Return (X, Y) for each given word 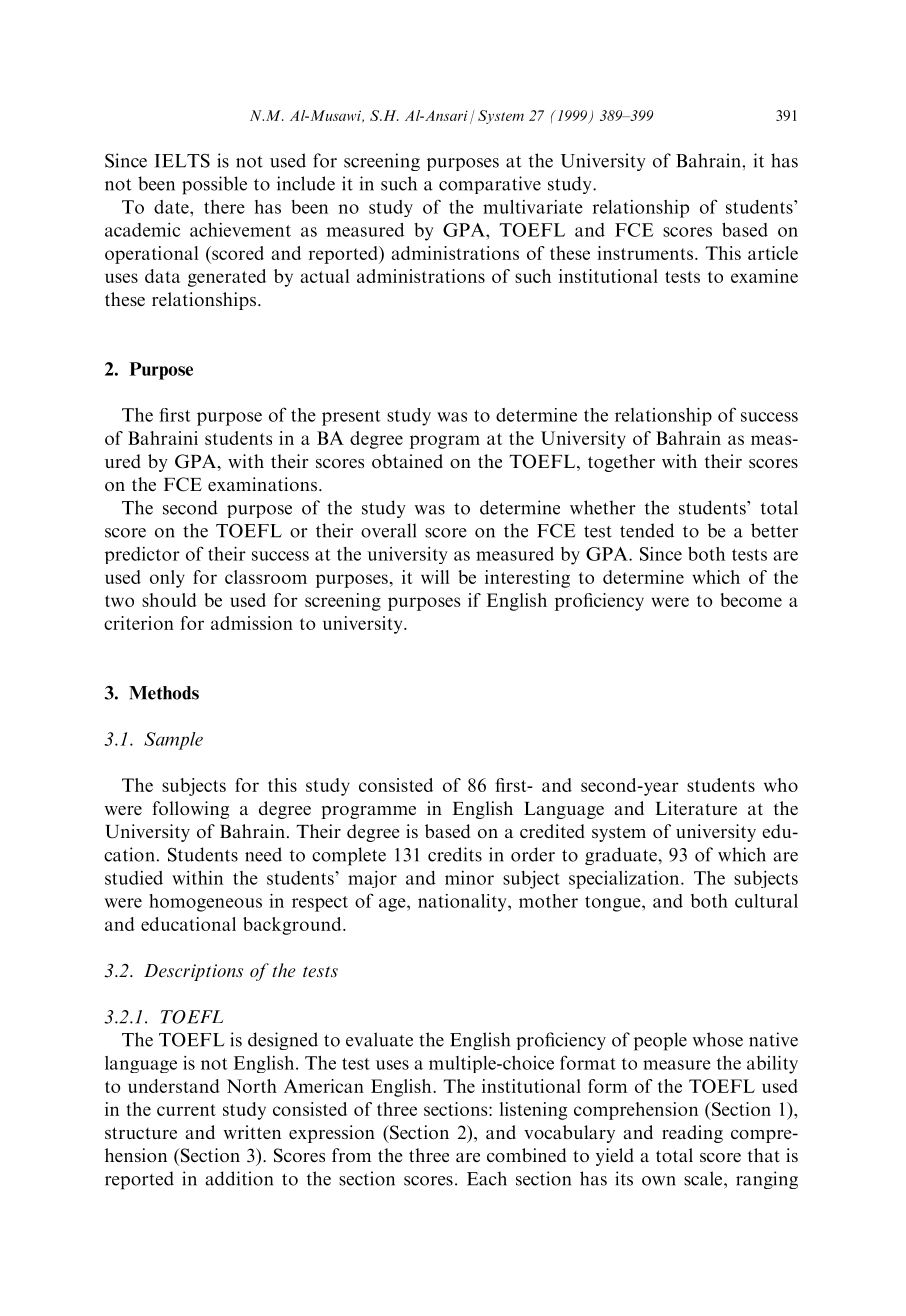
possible (214, 185)
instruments (645, 253)
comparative (490, 185)
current (186, 1110)
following (191, 810)
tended (647, 530)
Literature (696, 808)
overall (388, 530)
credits (455, 854)
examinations (262, 484)
